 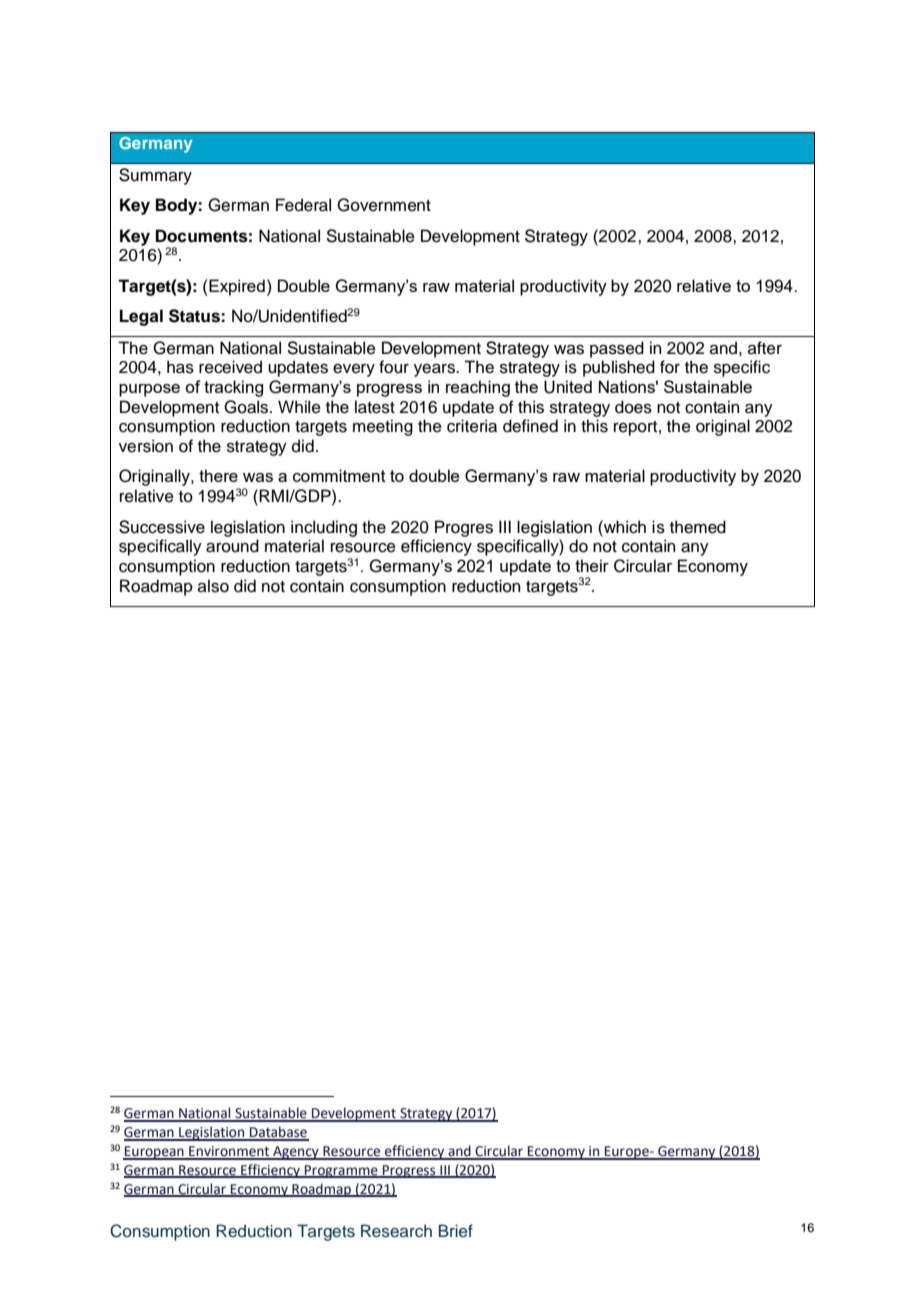 What do you see at coordinates (229, 1152) in the image?
I see `Environment` at bounding box center [229, 1152].
